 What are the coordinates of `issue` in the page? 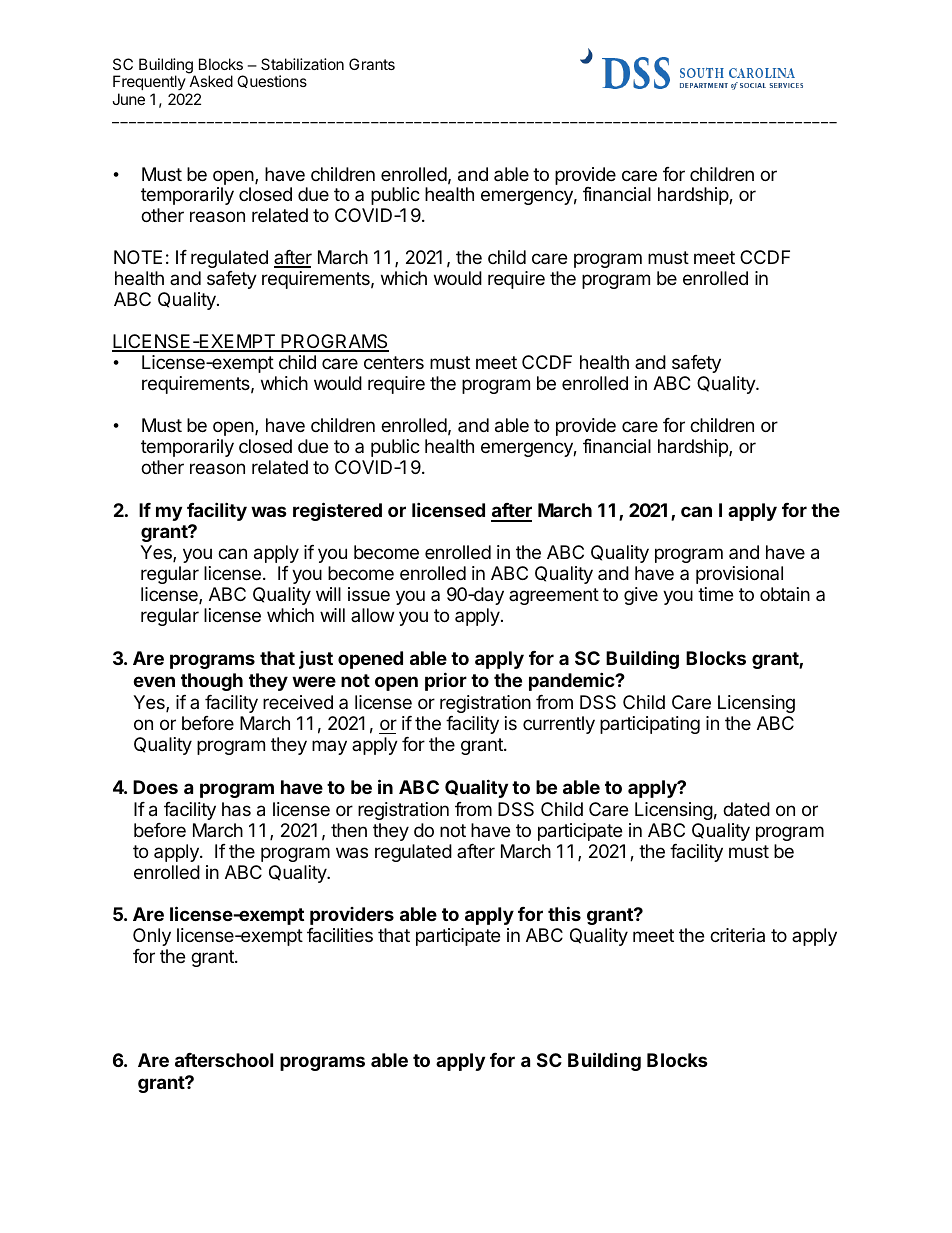 It's located at (369, 594).
